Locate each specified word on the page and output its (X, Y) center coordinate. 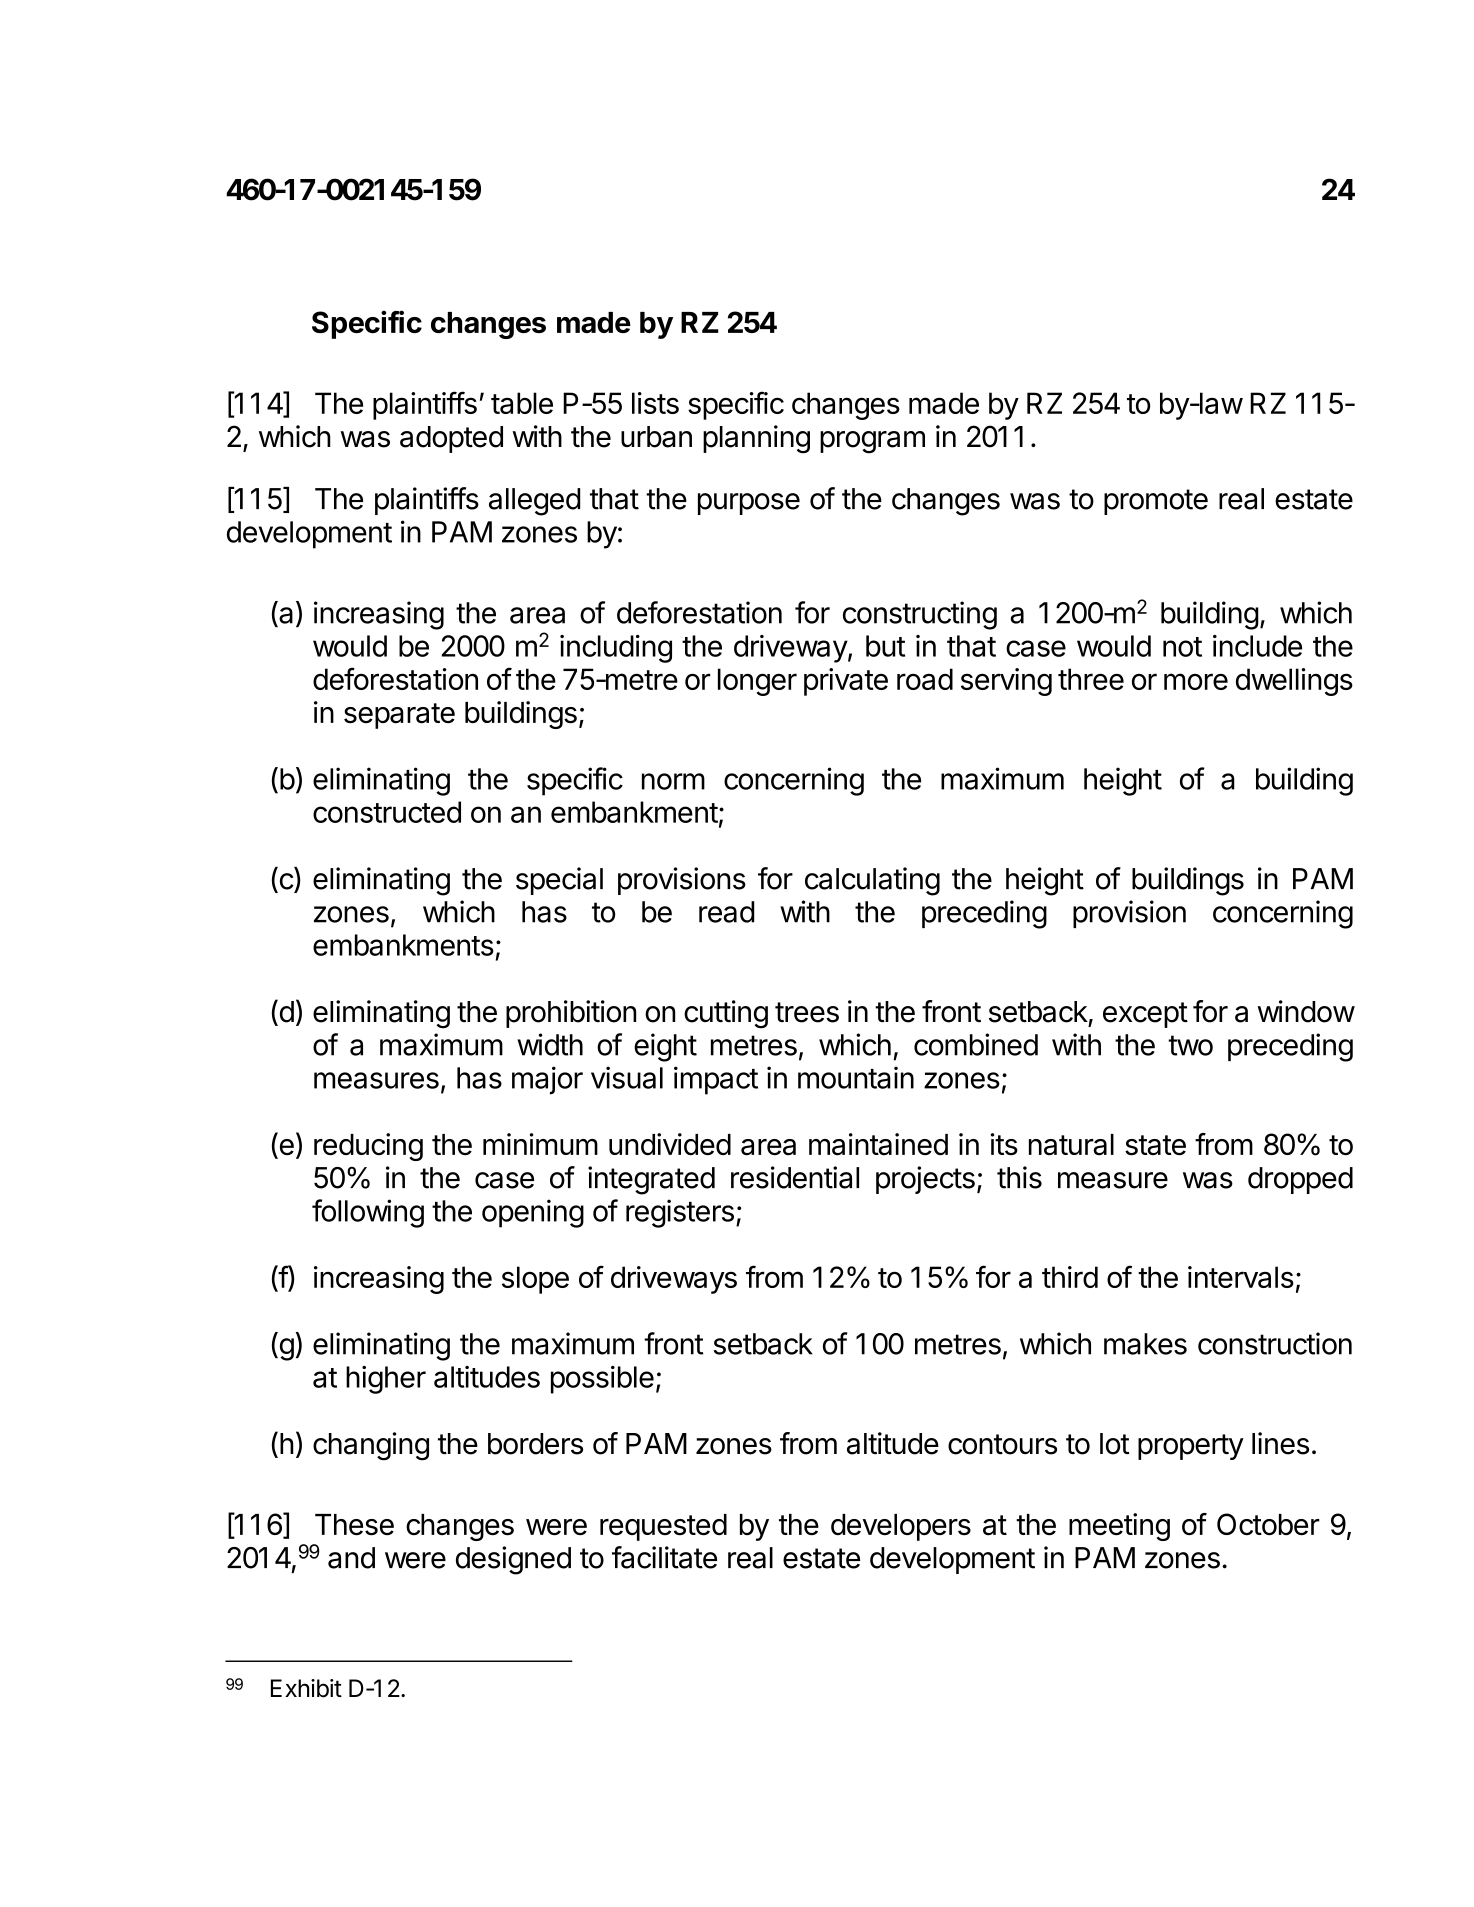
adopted (451, 439)
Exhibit (306, 1688)
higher (386, 1380)
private (846, 682)
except (1145, 1015)
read (726, 912)
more (1196, 681)
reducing (368, 1147)
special (559, 881)
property (1191, 1447)
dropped (1300, 1180)
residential (795, 1177)
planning (756, 439)
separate (399, 716)
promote (1156, 502)
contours (1002, 1444)
